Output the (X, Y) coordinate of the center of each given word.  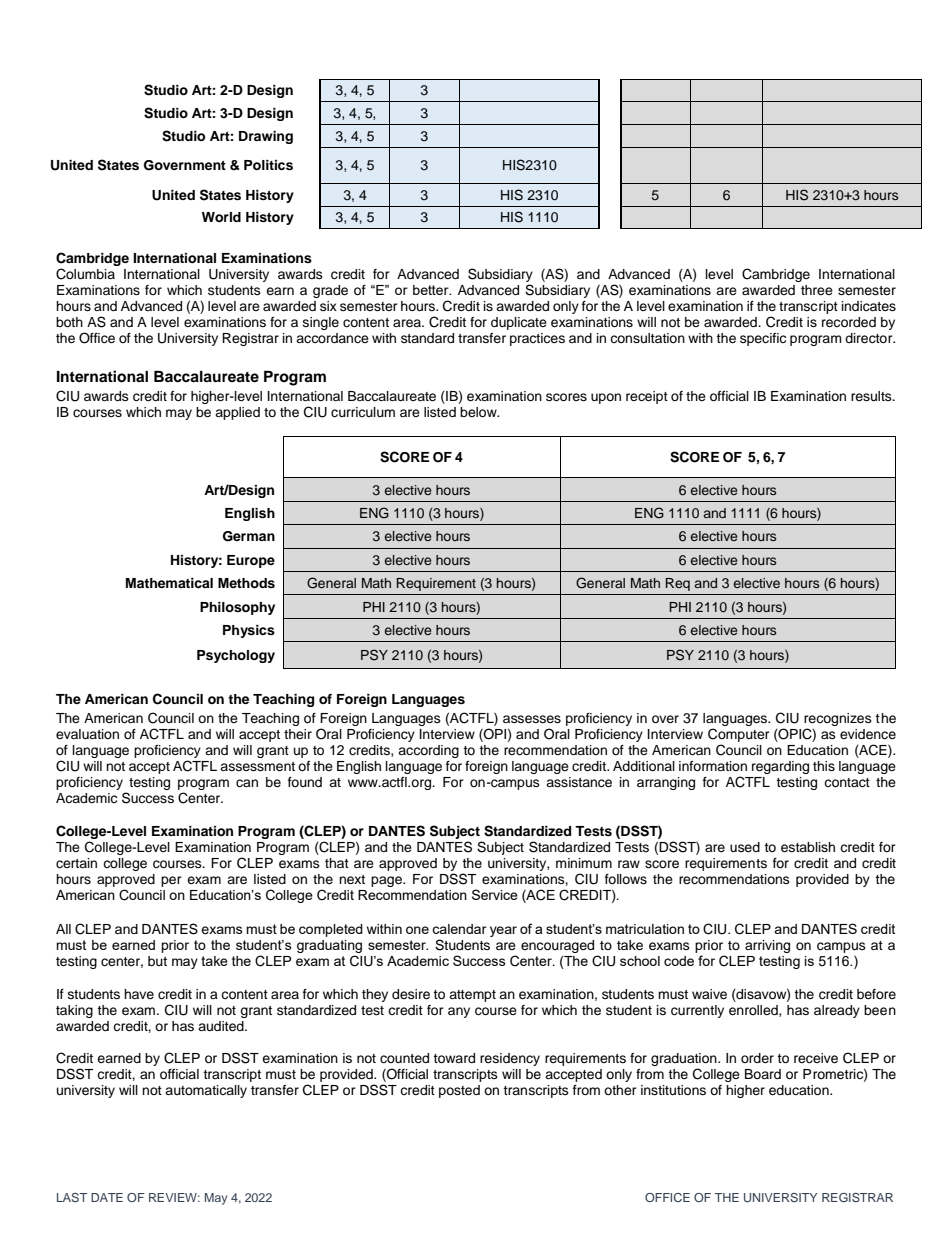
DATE (107, 1197)
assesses (532, 719)
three (817, 290)
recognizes (838, 719)
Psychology (236, 656)
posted (459, 1091)
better (432, 290)
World (221, 217)
